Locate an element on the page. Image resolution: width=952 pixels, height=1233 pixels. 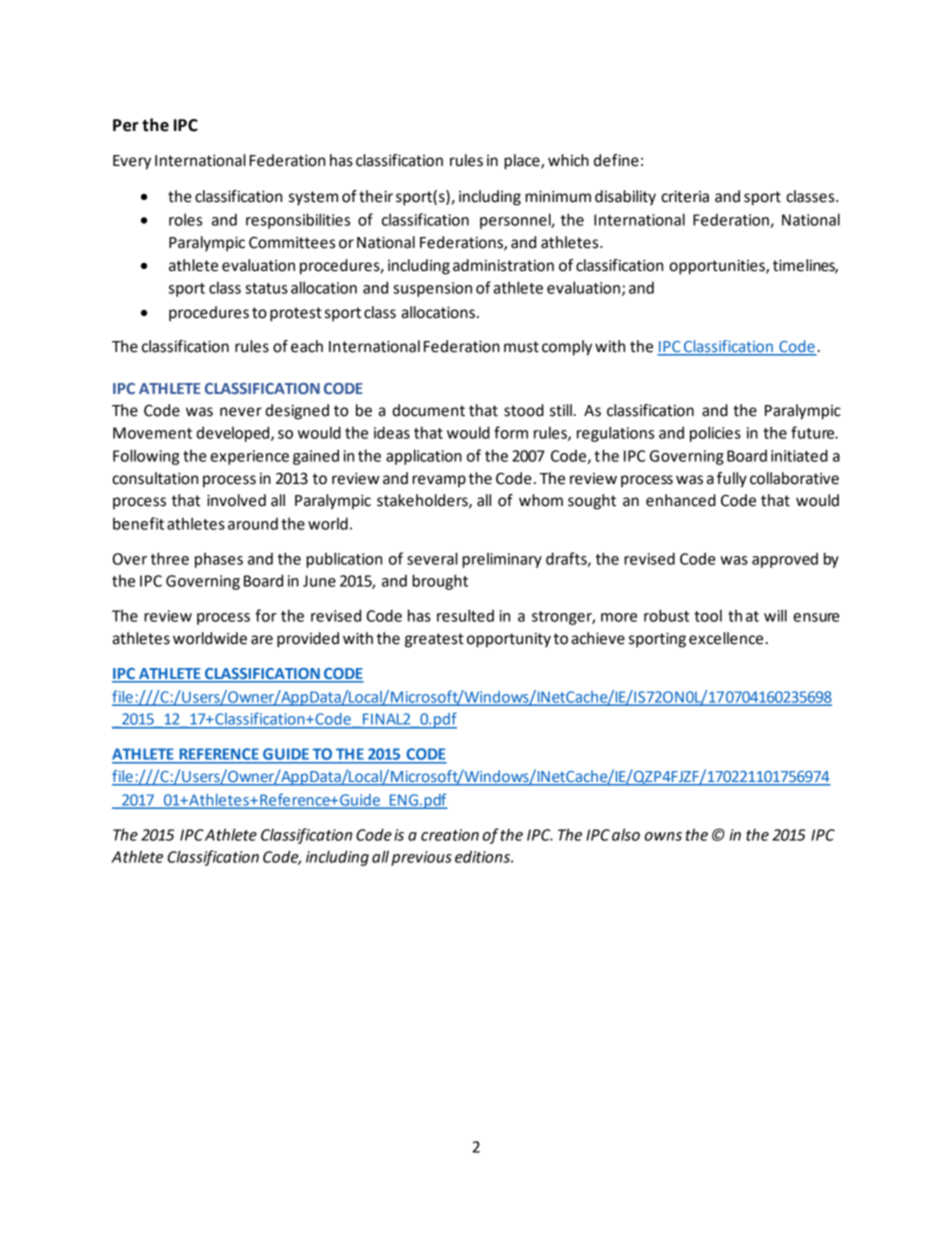
involved is located at coordinates (236, 500).
